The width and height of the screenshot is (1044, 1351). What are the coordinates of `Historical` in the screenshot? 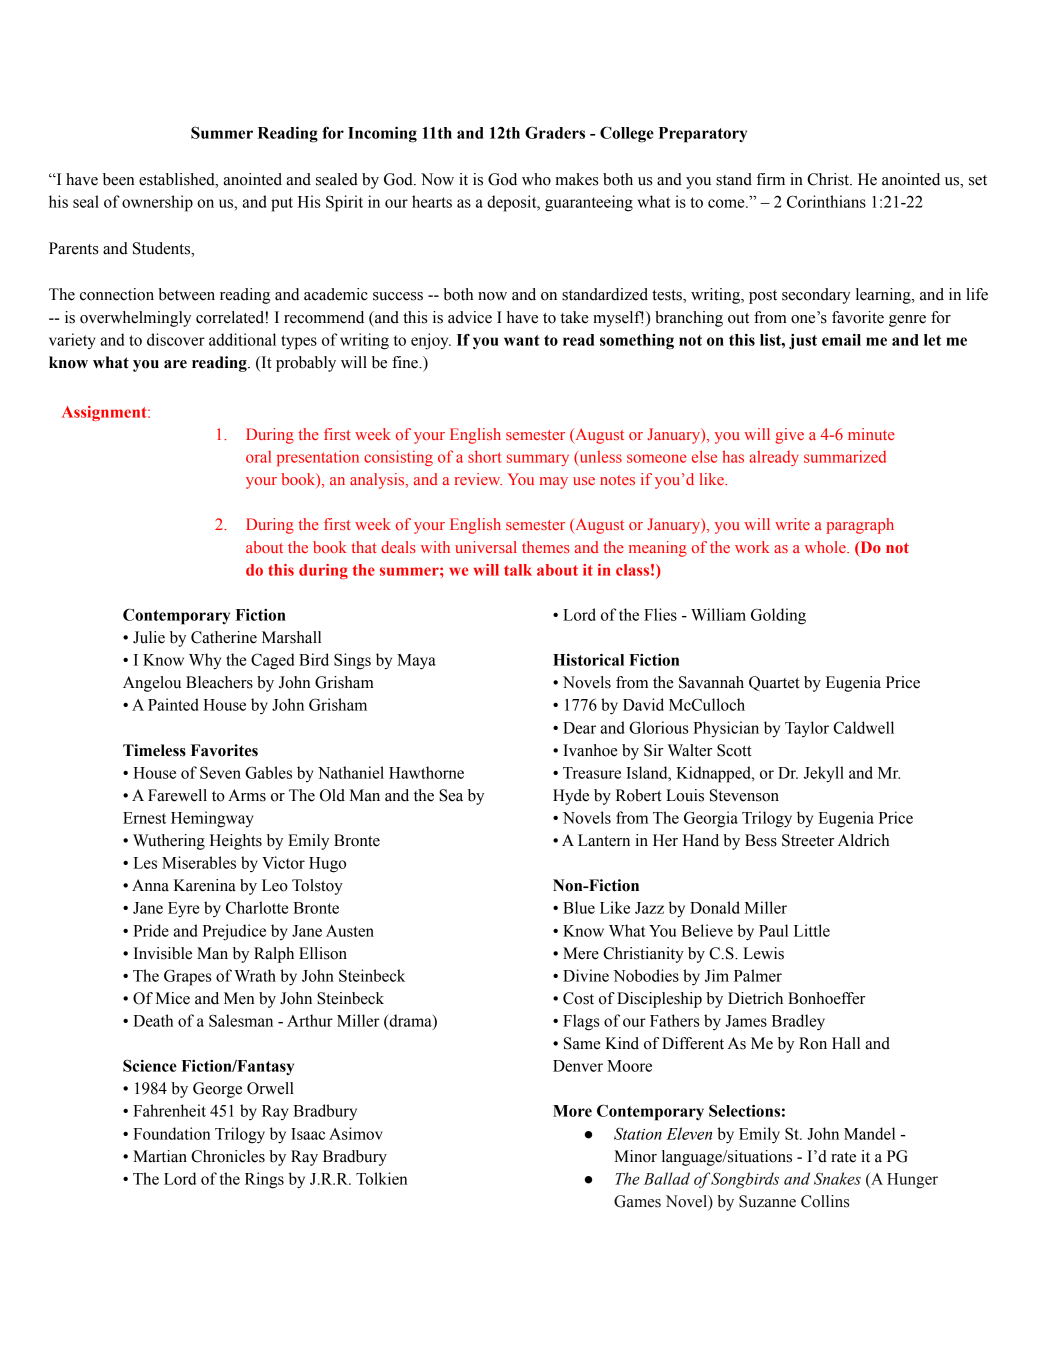 It's located at (588, 659).
